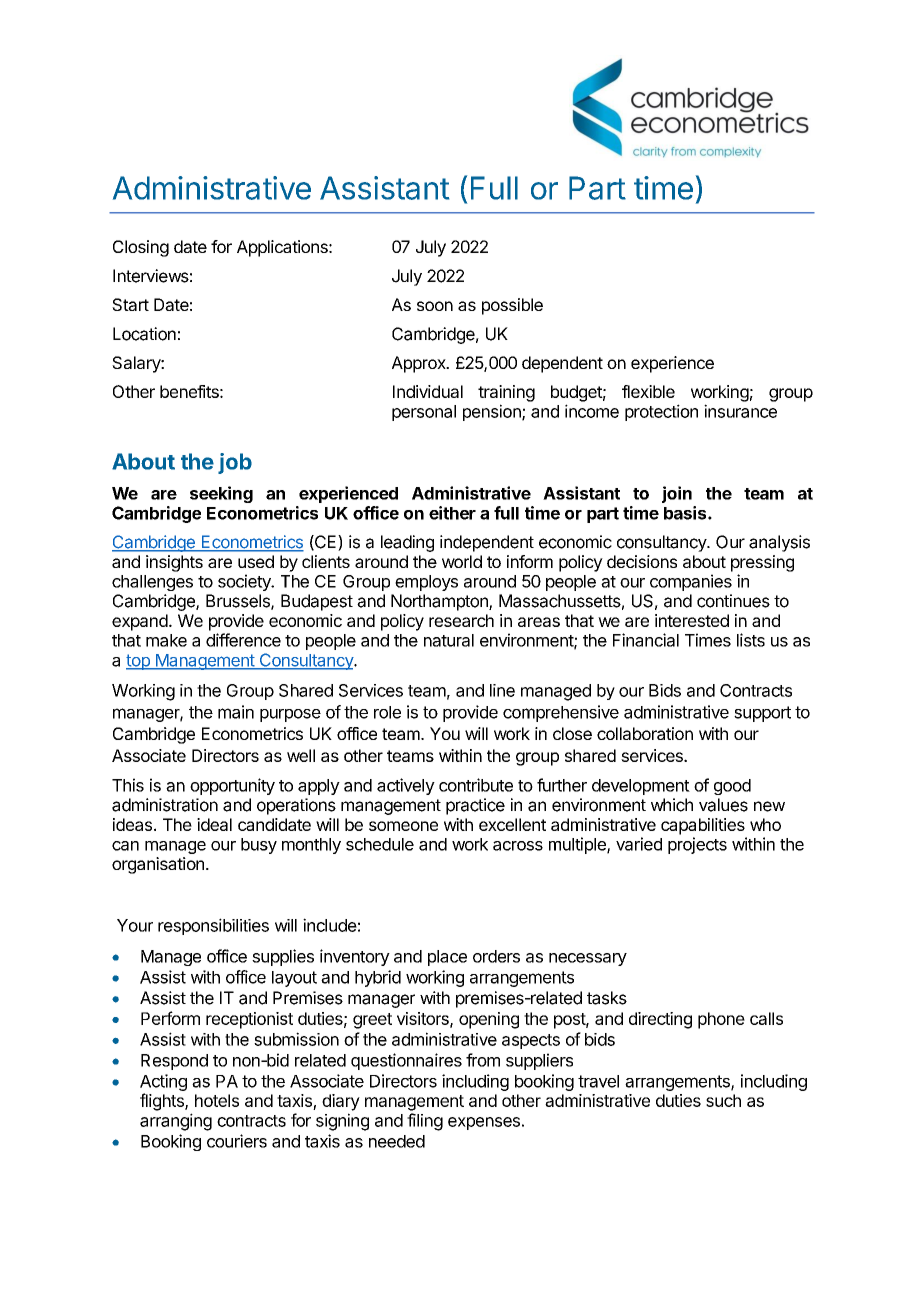 This screenshot has width=924, height=1308. I want to click on Closing, so click(141, 248).
